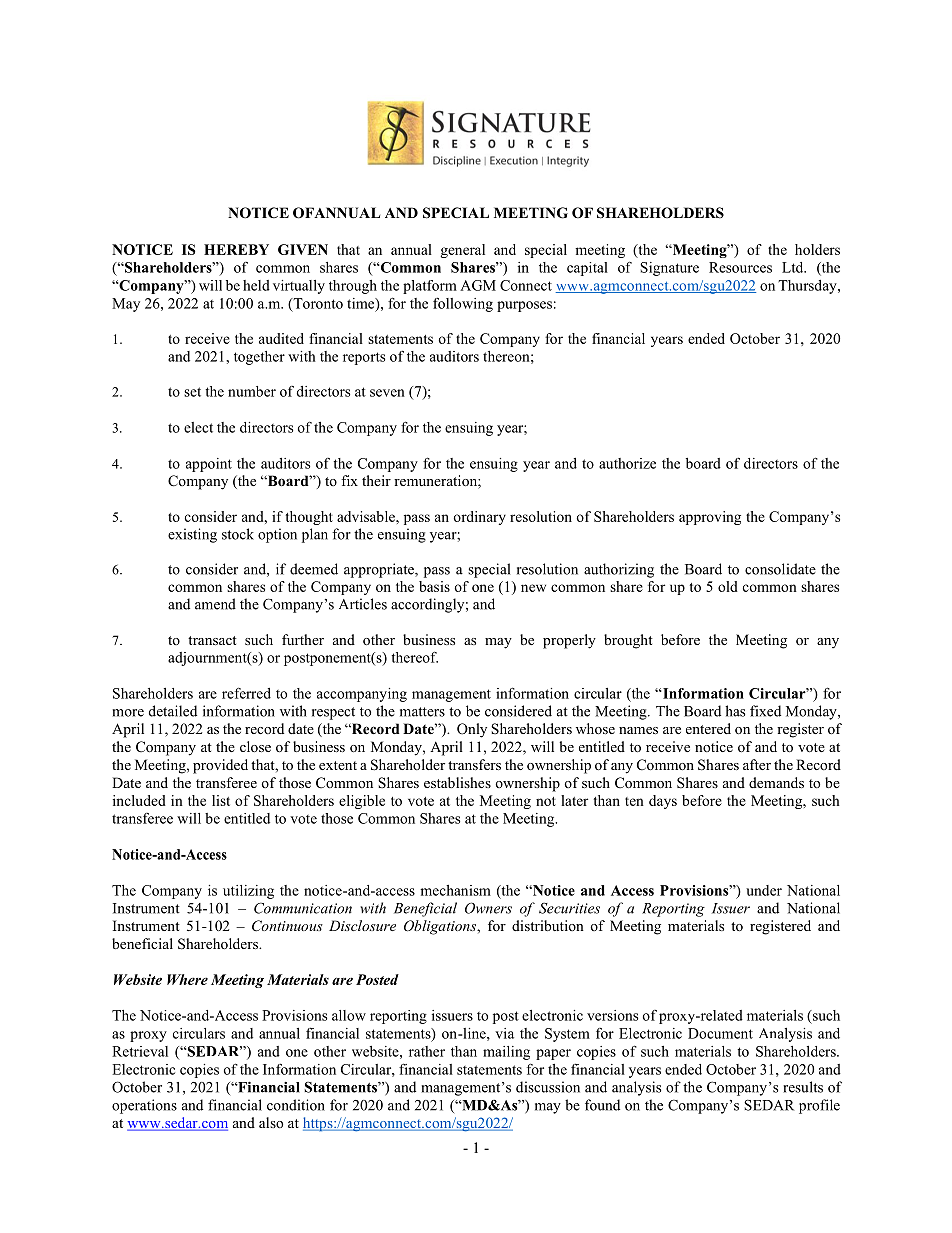 This screenshot has height=1233, width=952. I want to click on has, so click(735, 711).
